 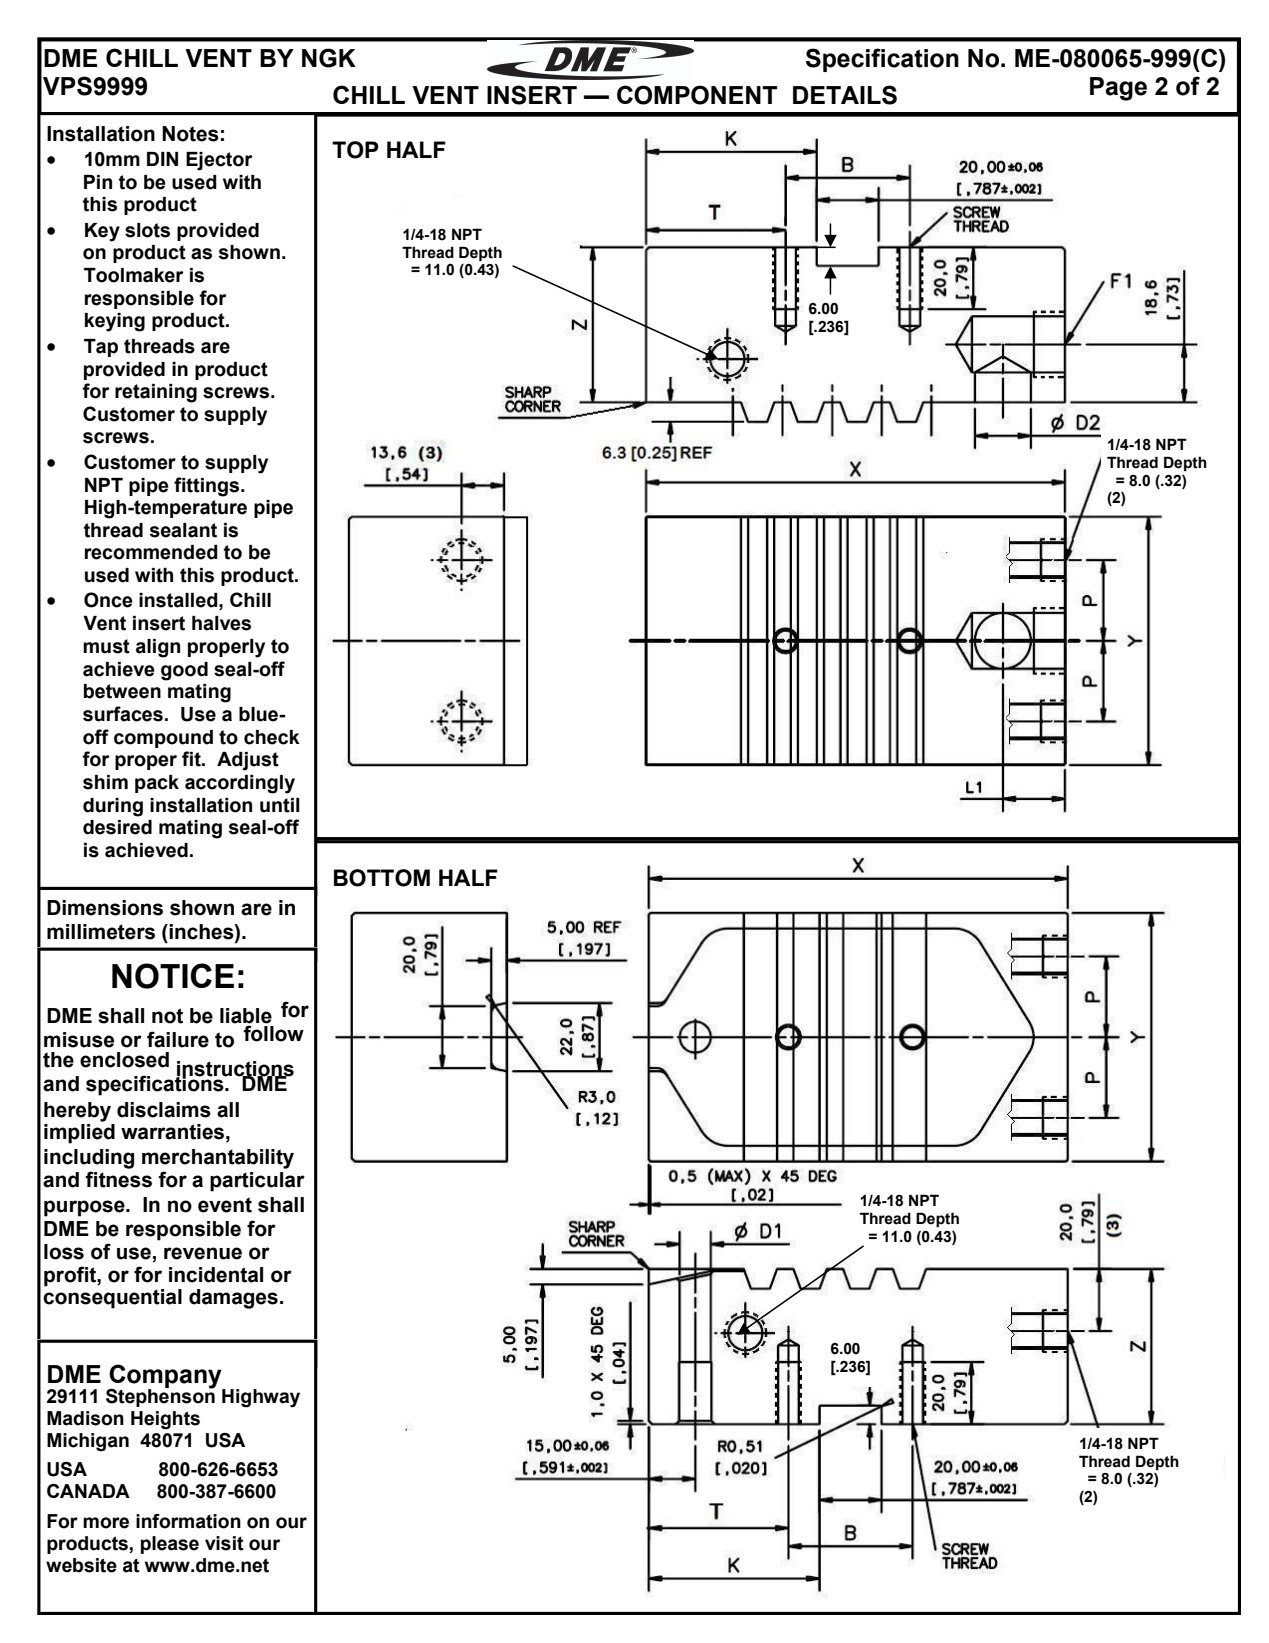 I want to click on merchantability, so click(x=218, y=1159).
